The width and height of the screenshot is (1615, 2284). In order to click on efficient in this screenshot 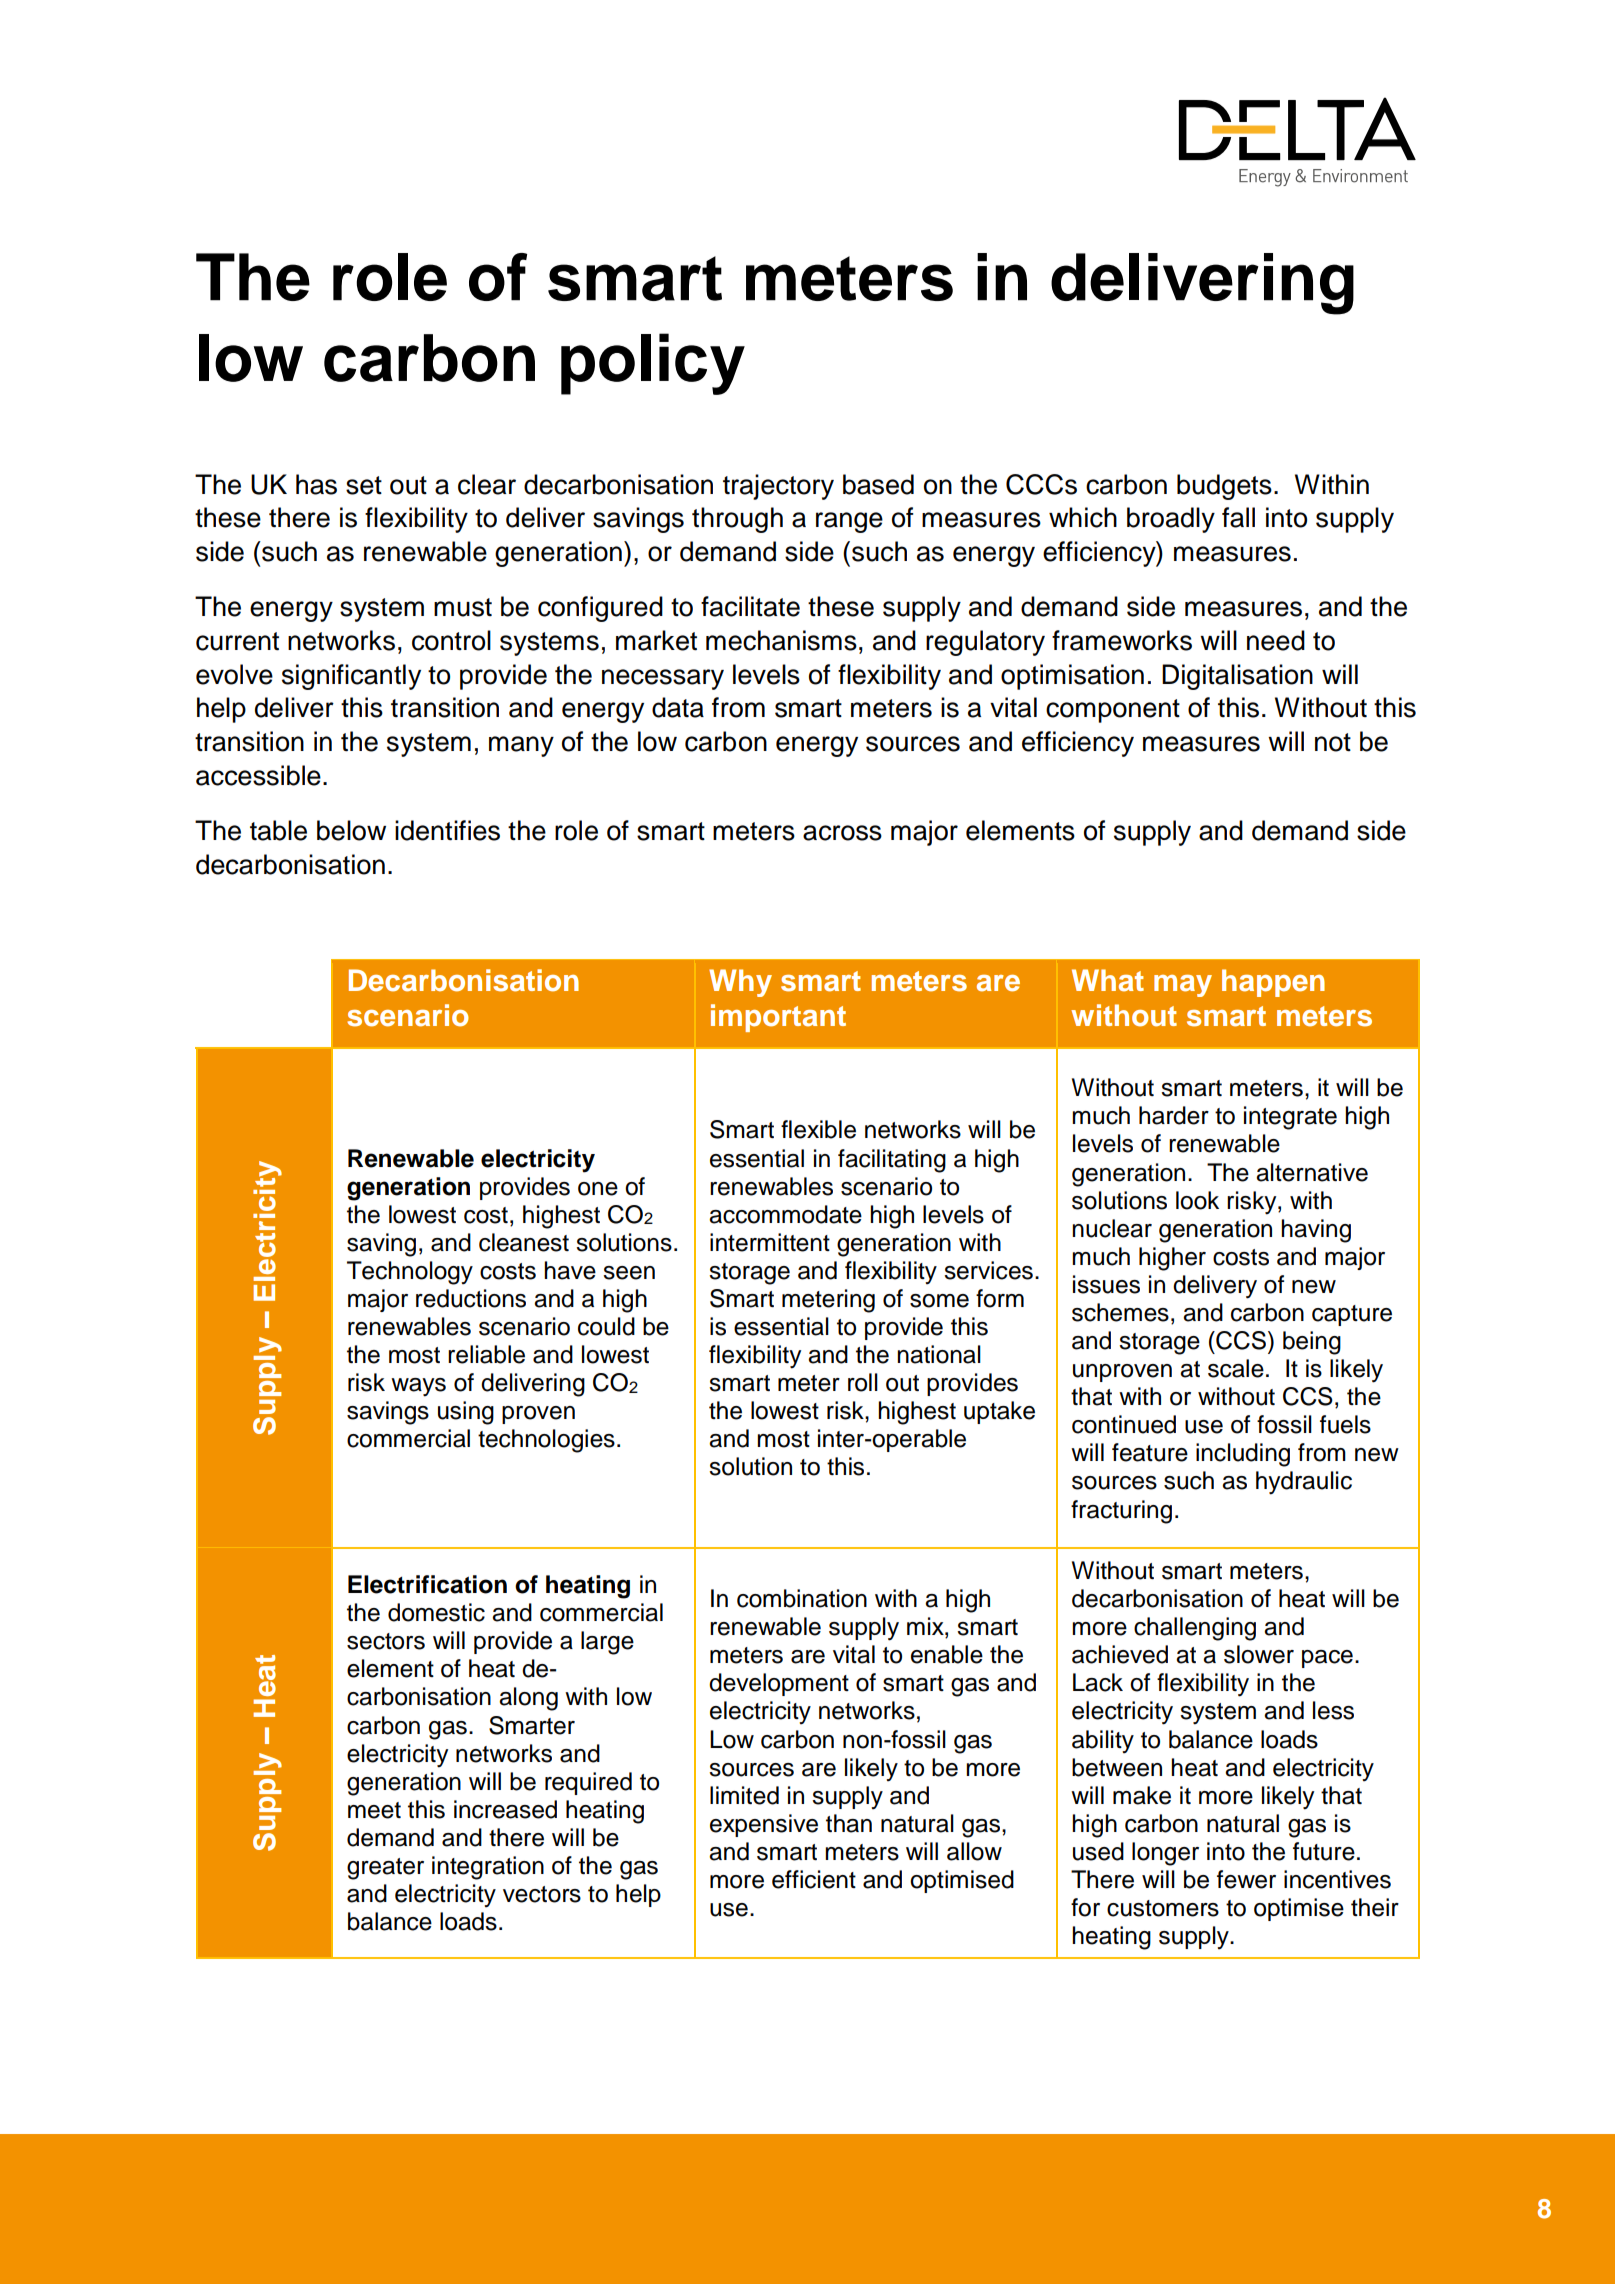, I will do `click(814, 1879)`.
